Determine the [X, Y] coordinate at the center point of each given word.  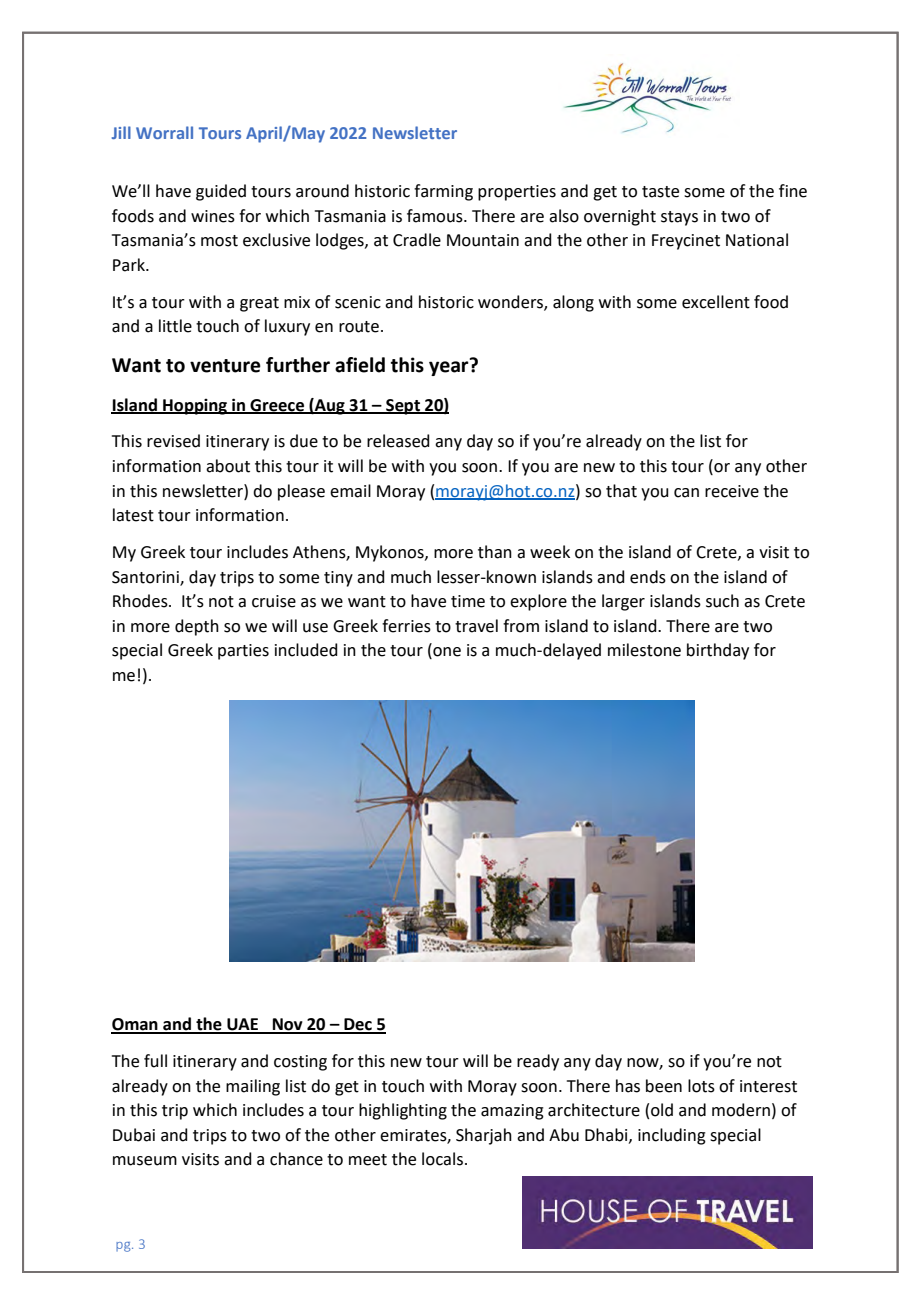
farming [443, 192]
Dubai [134, 1135]
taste [660, 192]
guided [221, 192]
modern [741, 1110]
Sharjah [484, 1136]
